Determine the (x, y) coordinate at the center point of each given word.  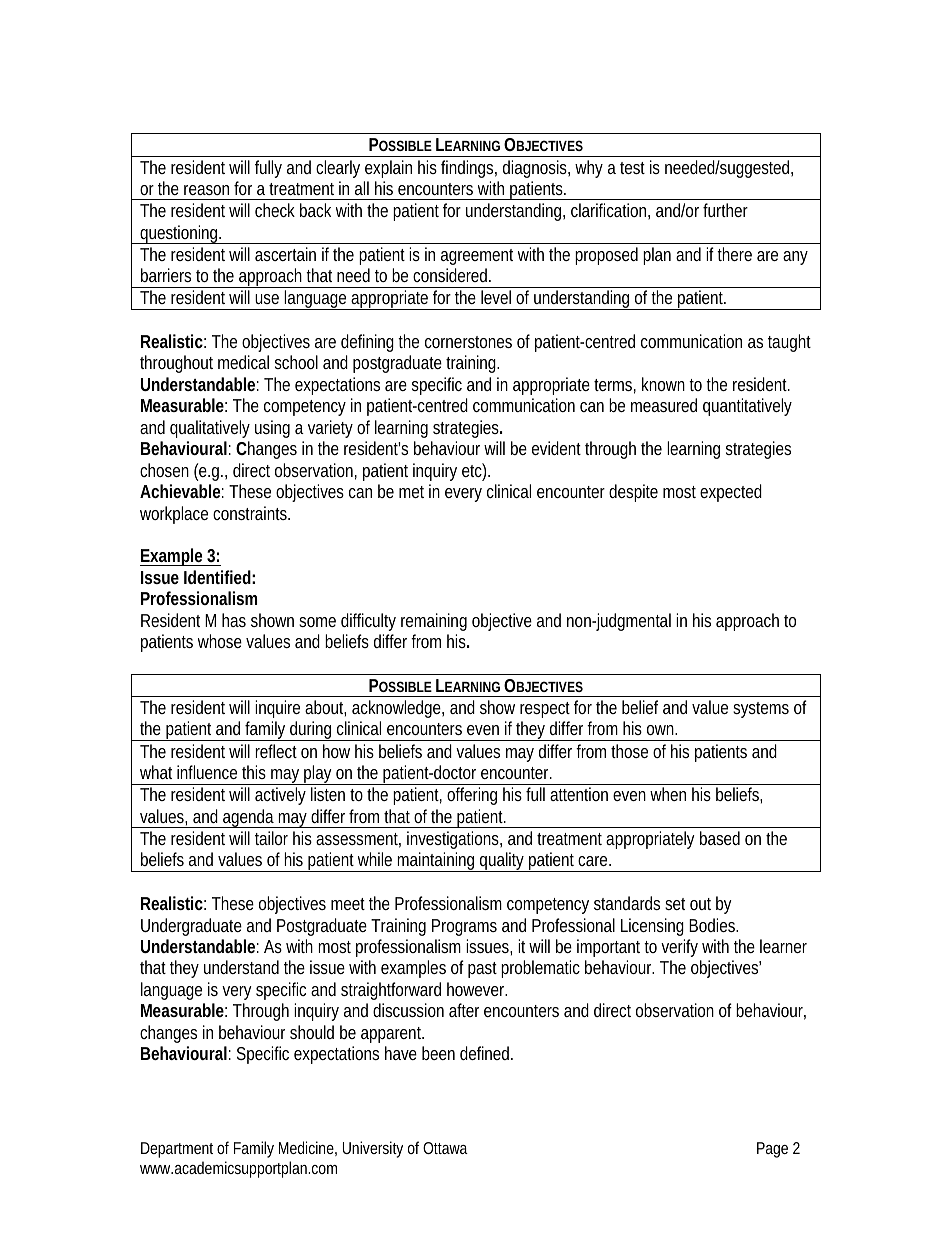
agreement (477, 257)
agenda (249, 818)
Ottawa (445, 1148)
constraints (251, 513)
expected (731, 493)
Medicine (308, 1148)
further (725, 210)
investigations (454, 840)
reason (206, 190)
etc (474, 471)
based (720, 838)
